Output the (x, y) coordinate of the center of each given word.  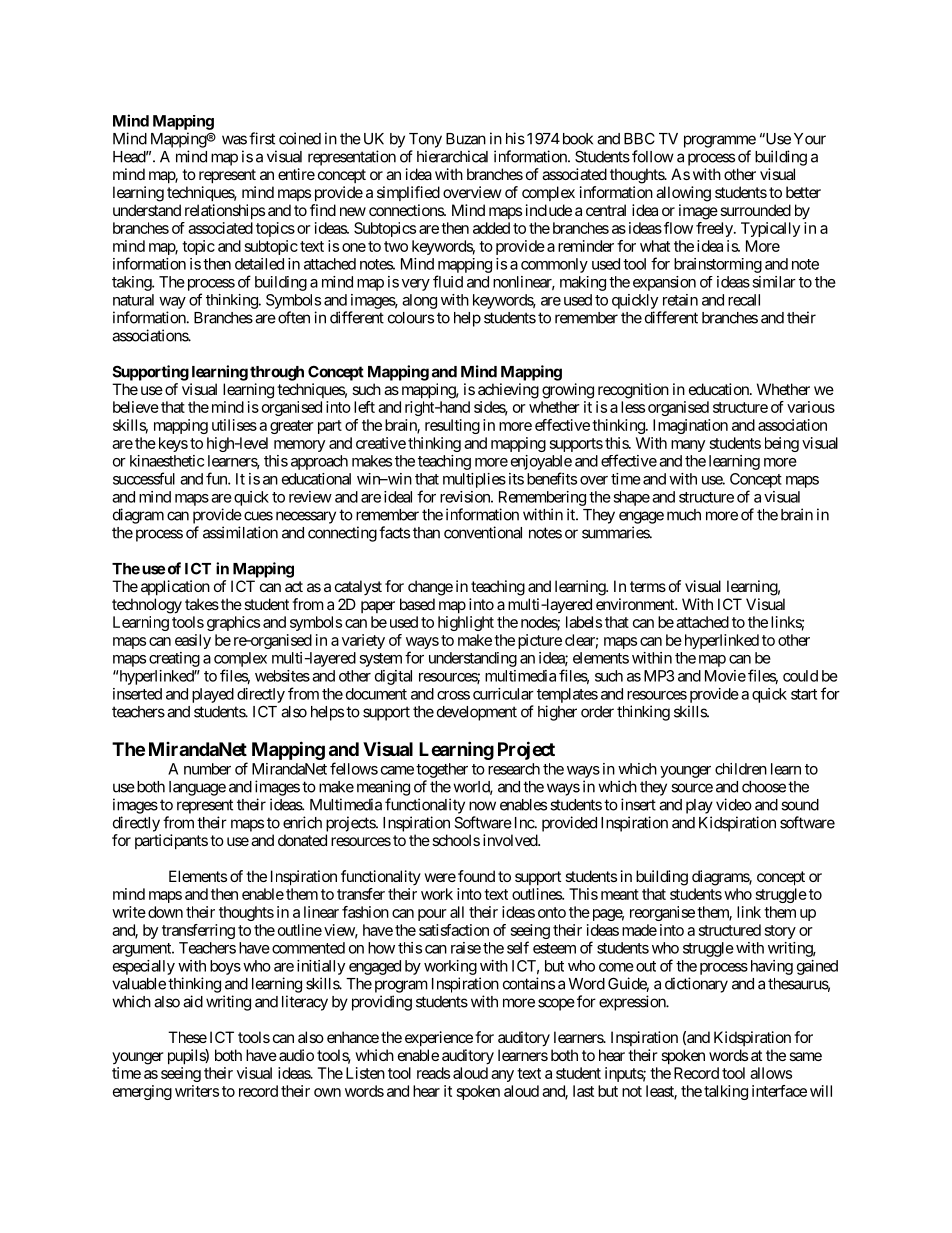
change (430, 588)
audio (296, 1055)
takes (202, 604)
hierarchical (452, 156)
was (234, 140)
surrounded (755, 210)
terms (648, 586)
